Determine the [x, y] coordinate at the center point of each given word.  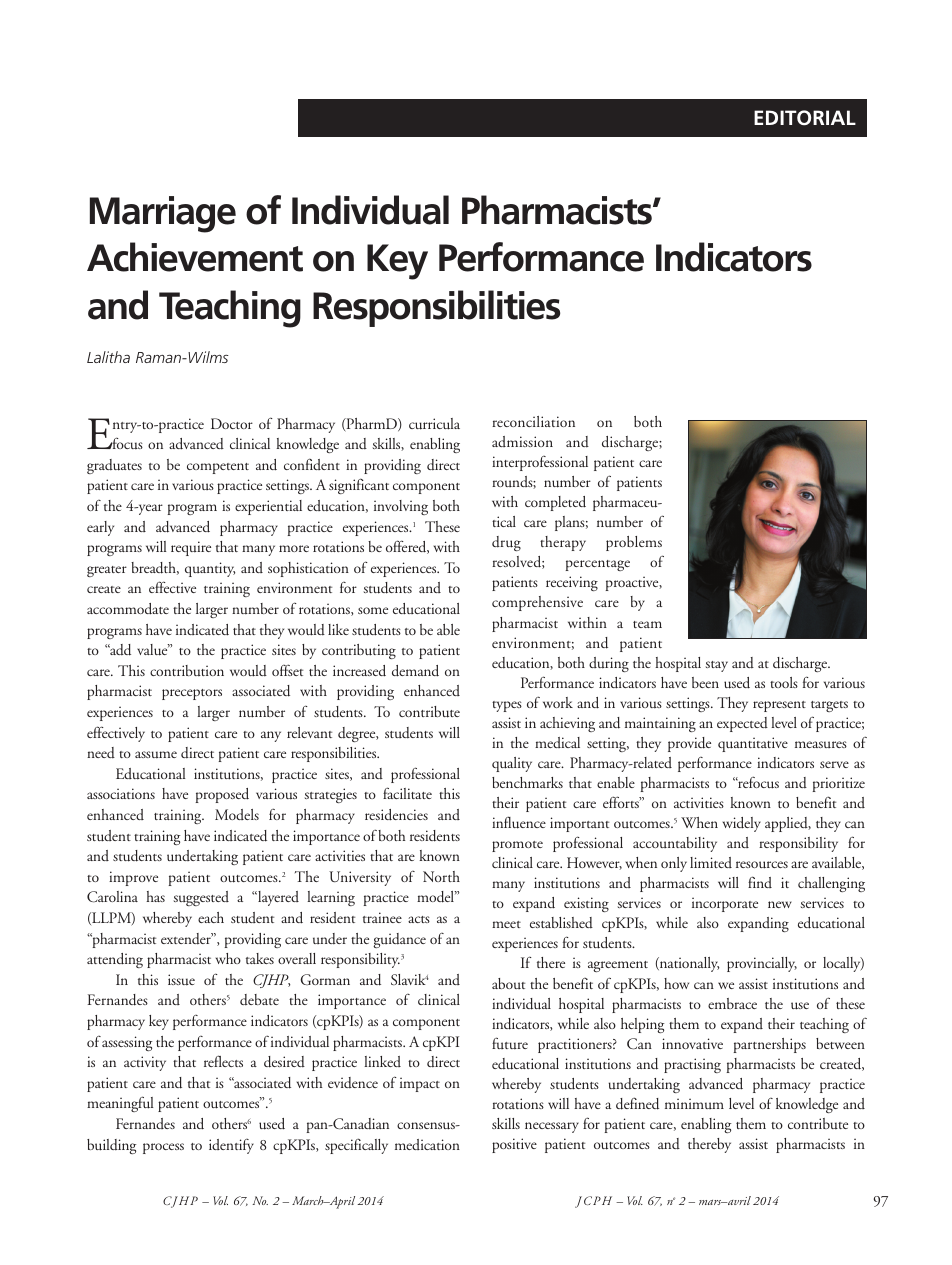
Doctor [232, 423]
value [153, 650]
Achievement [195, 257]
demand [415, 671]
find [760, 882]
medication [427, 1144]
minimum [694, 1103]
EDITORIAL [805, 118]
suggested [201, 898]
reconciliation [533, 421]
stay [717, 666]
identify [231, 1146]
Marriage [163, 214]
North [441, 876]
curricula [434, 424]
